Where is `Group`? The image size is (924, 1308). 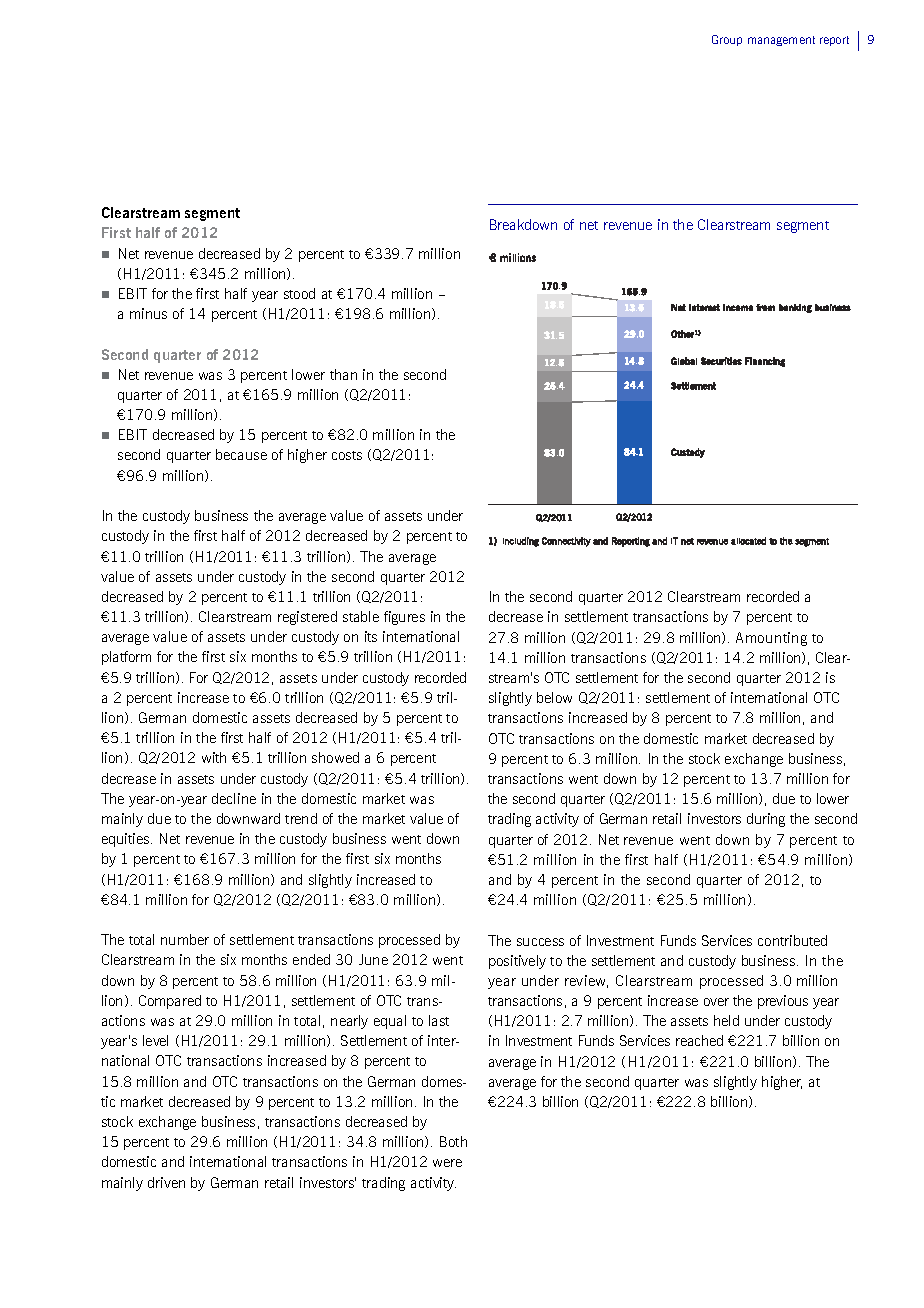
Group is located at coordinates (727, 40).
